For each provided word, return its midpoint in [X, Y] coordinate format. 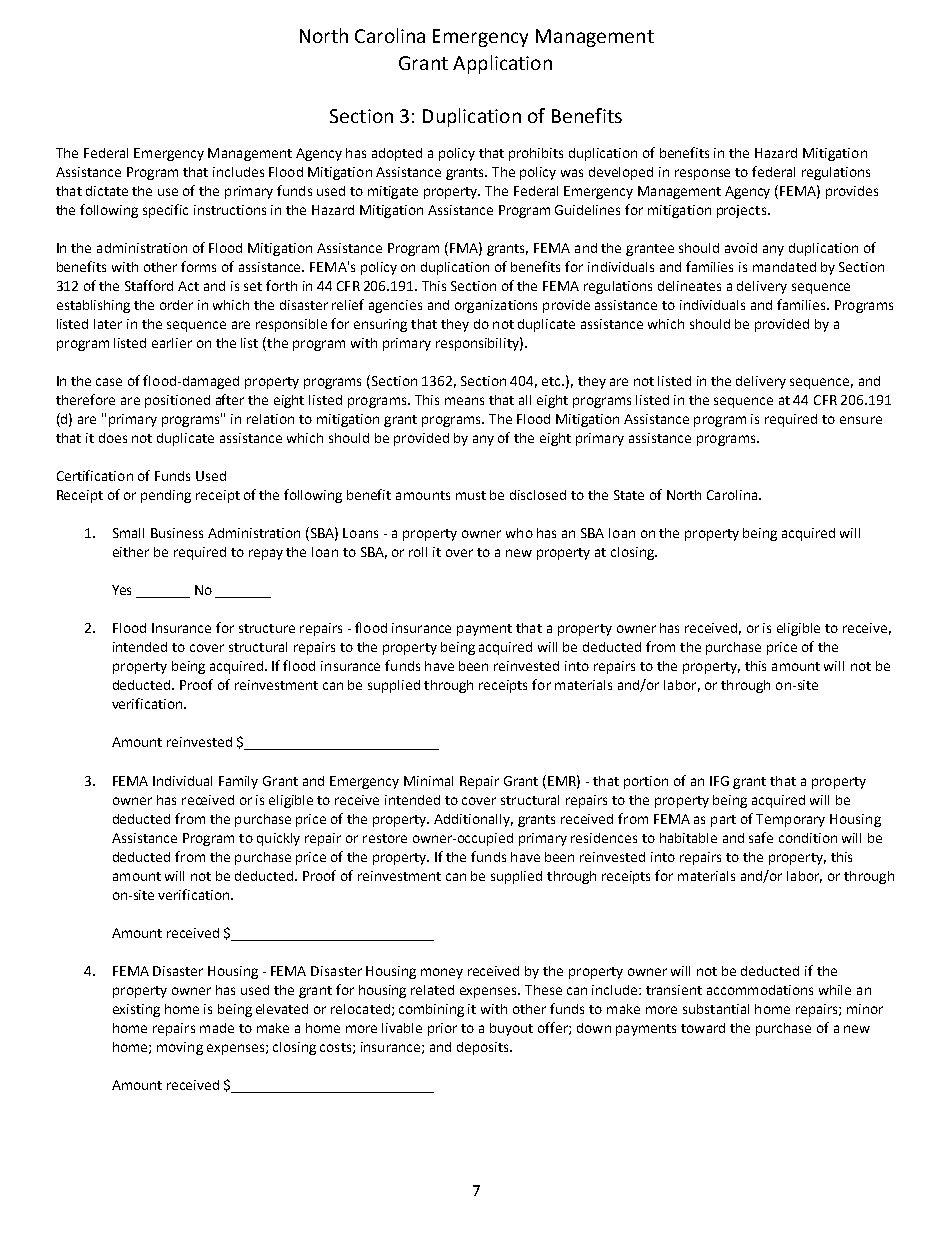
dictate [107, 191]
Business [177, 533]
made [217, 1028]
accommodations [760, 990]
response [702, 174]
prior [442, 1029]
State [629, 495]
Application [502, 64]
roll [418, 552]
